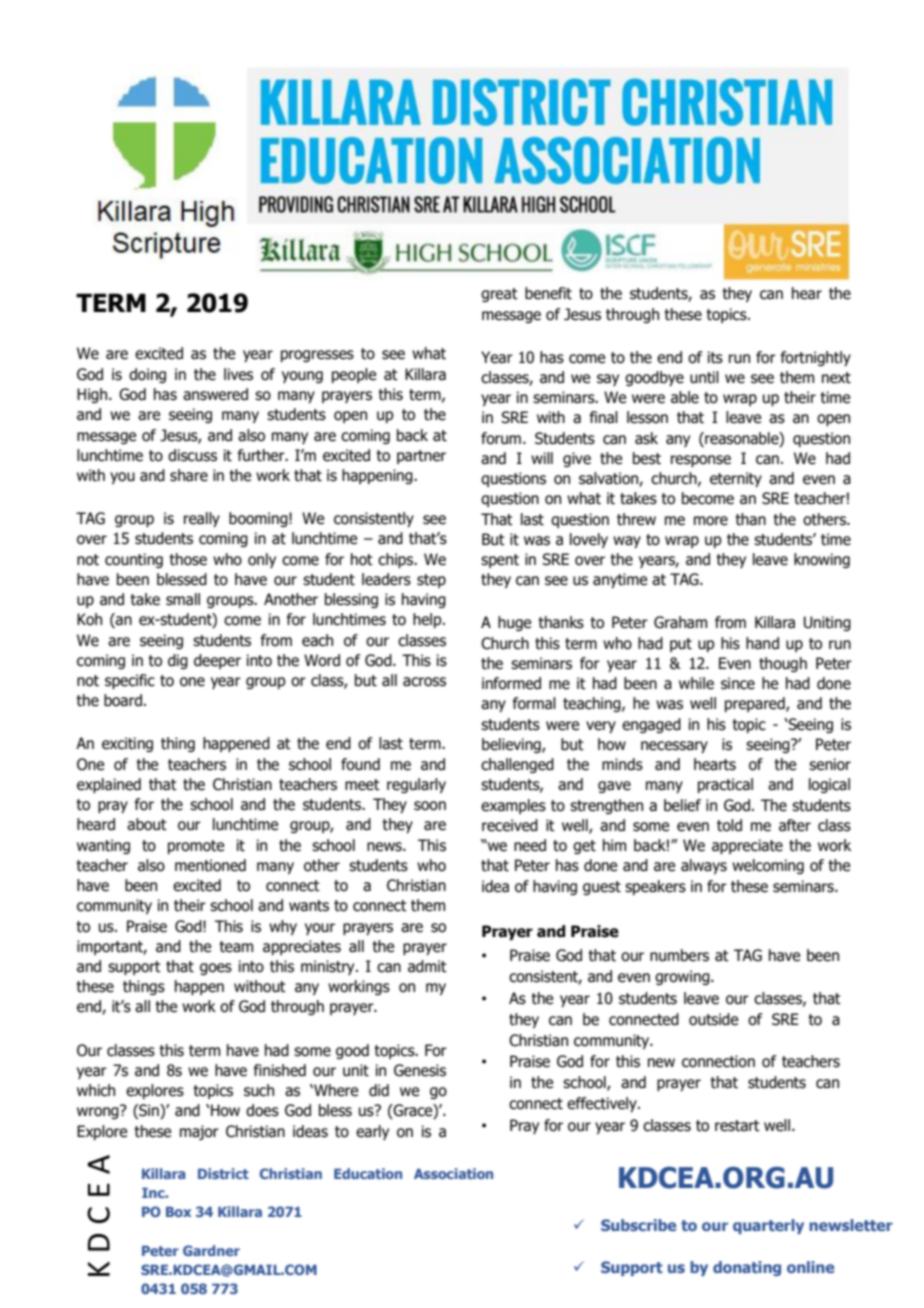  I want to click on practical, so click(725, 785).
